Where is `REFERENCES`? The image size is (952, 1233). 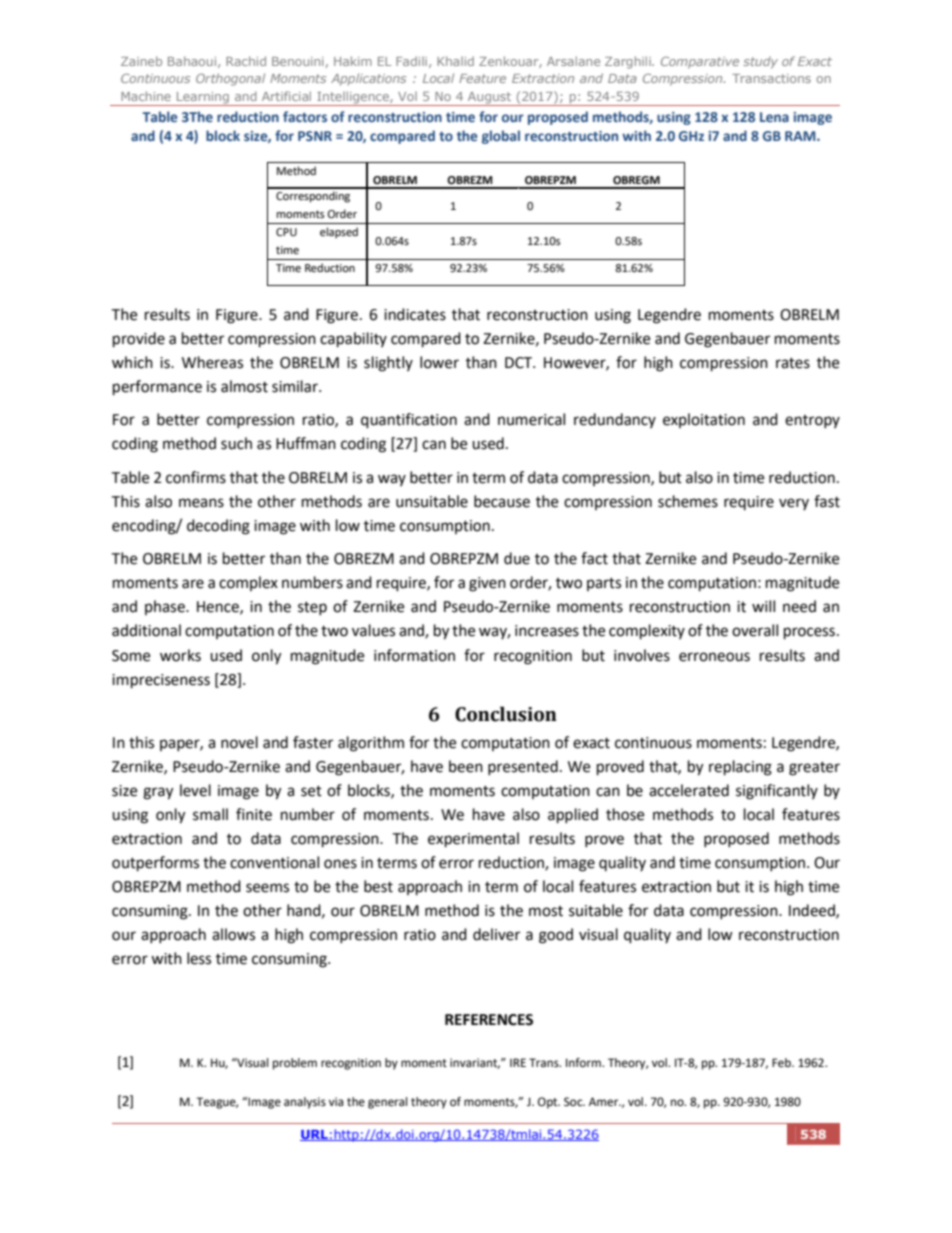
REFERENCES is located at coordinates (489, 1020).
